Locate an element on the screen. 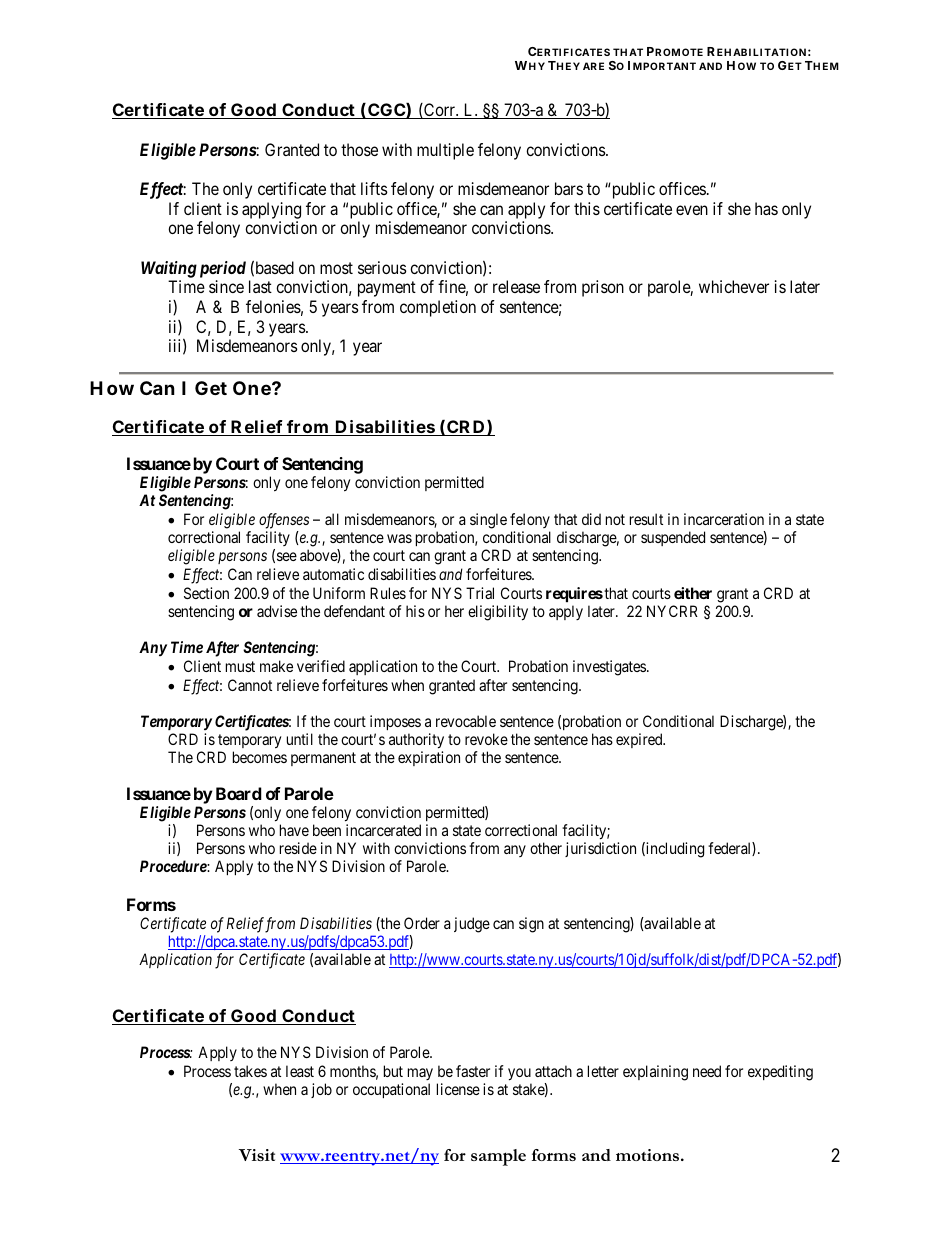 The image size is (952, 1233). those is located at coordinates (359, 149).
